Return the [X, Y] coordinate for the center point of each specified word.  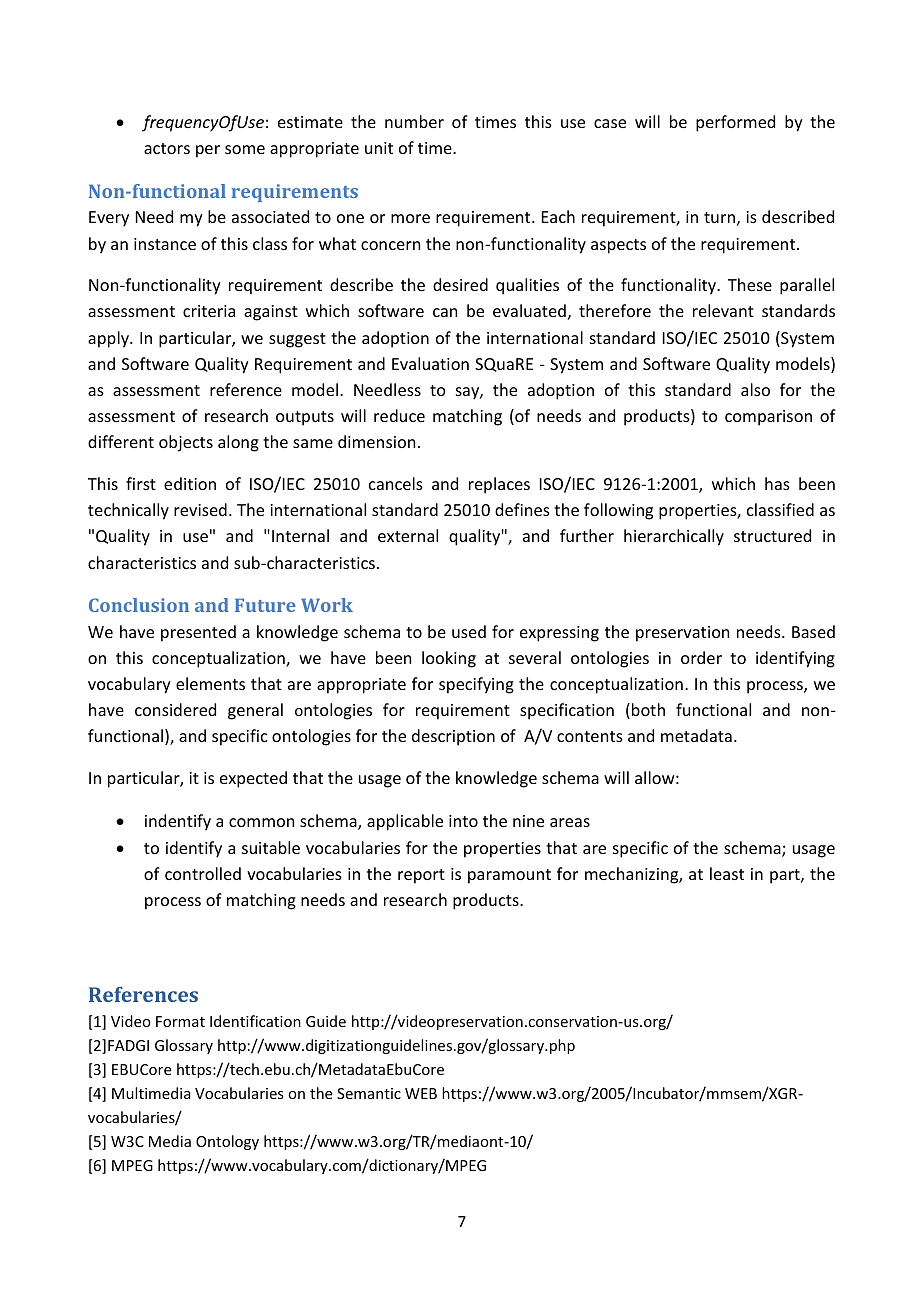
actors [167, 148]
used [469, 631]
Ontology [227, 1142]
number [414, 121]
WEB [421, 1093]
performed [735, 123]
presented [198, 633]
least [727, 873]
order [701, 657]
